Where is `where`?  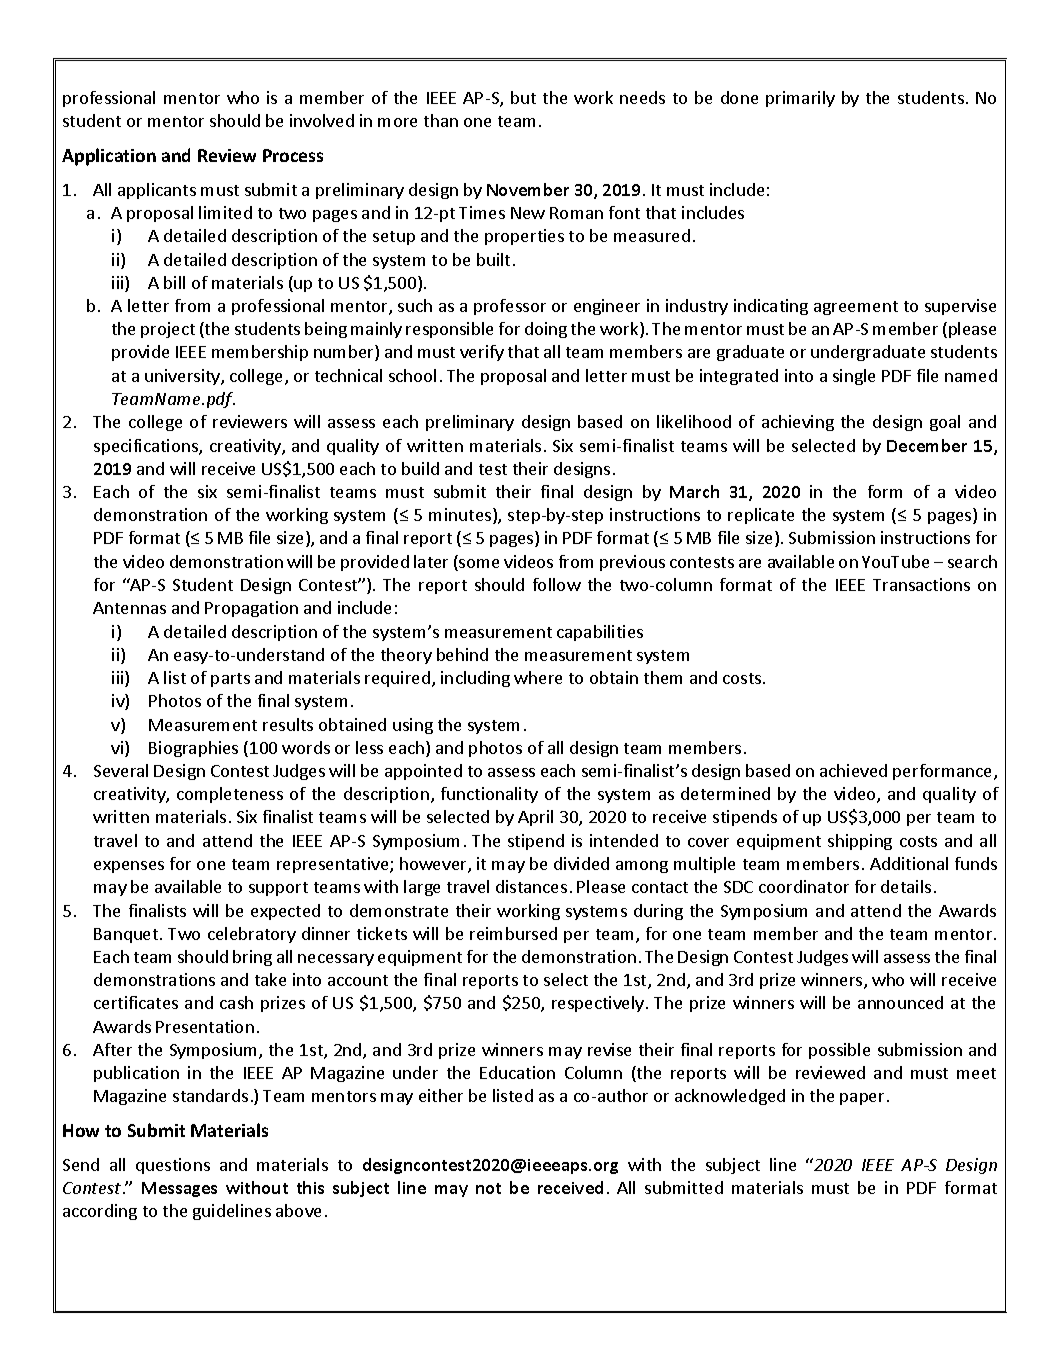 where is located at coordinates (538, 677).
